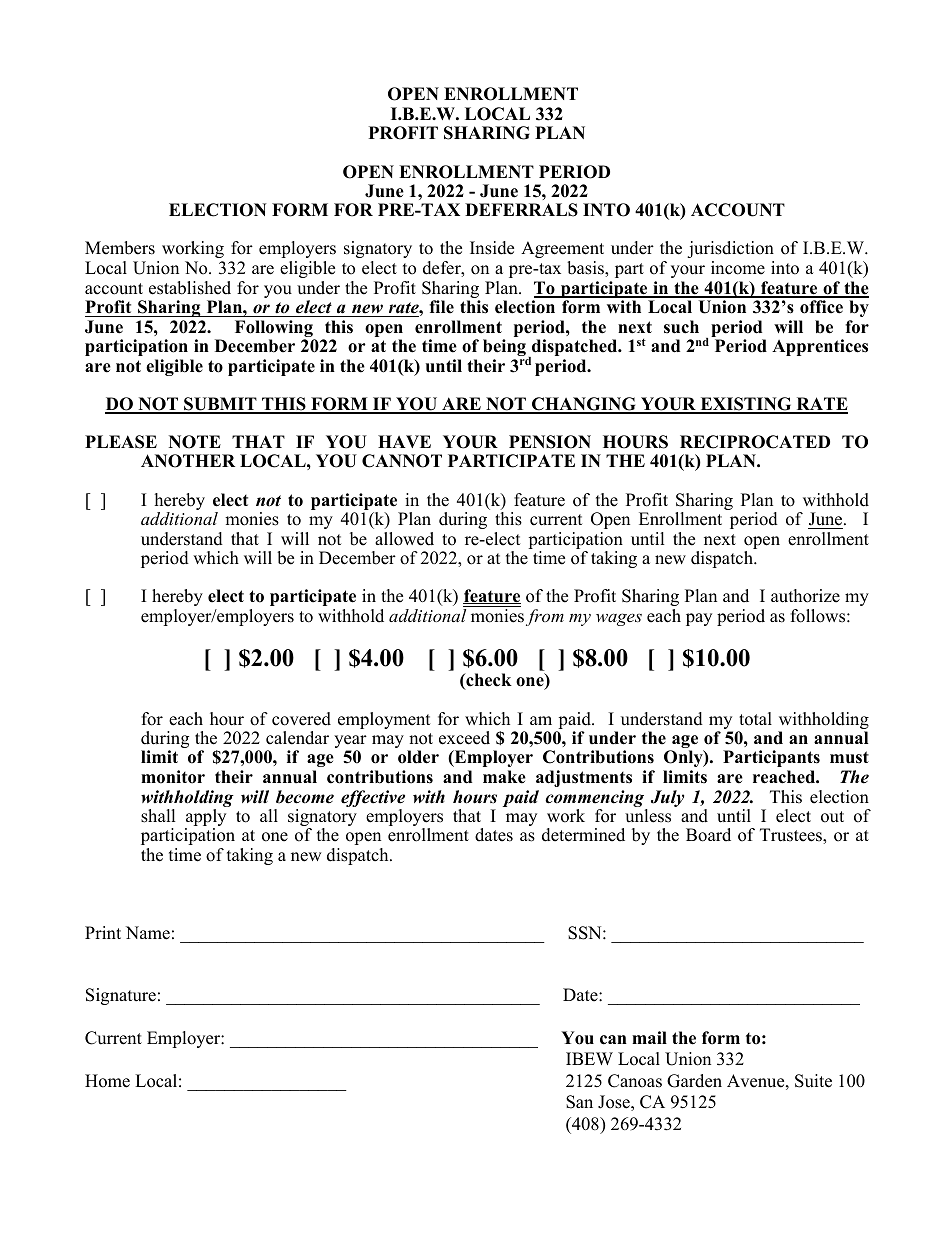 The height and width of the page is (1233, 952). I want to click on Inside, so click(492, 248).
